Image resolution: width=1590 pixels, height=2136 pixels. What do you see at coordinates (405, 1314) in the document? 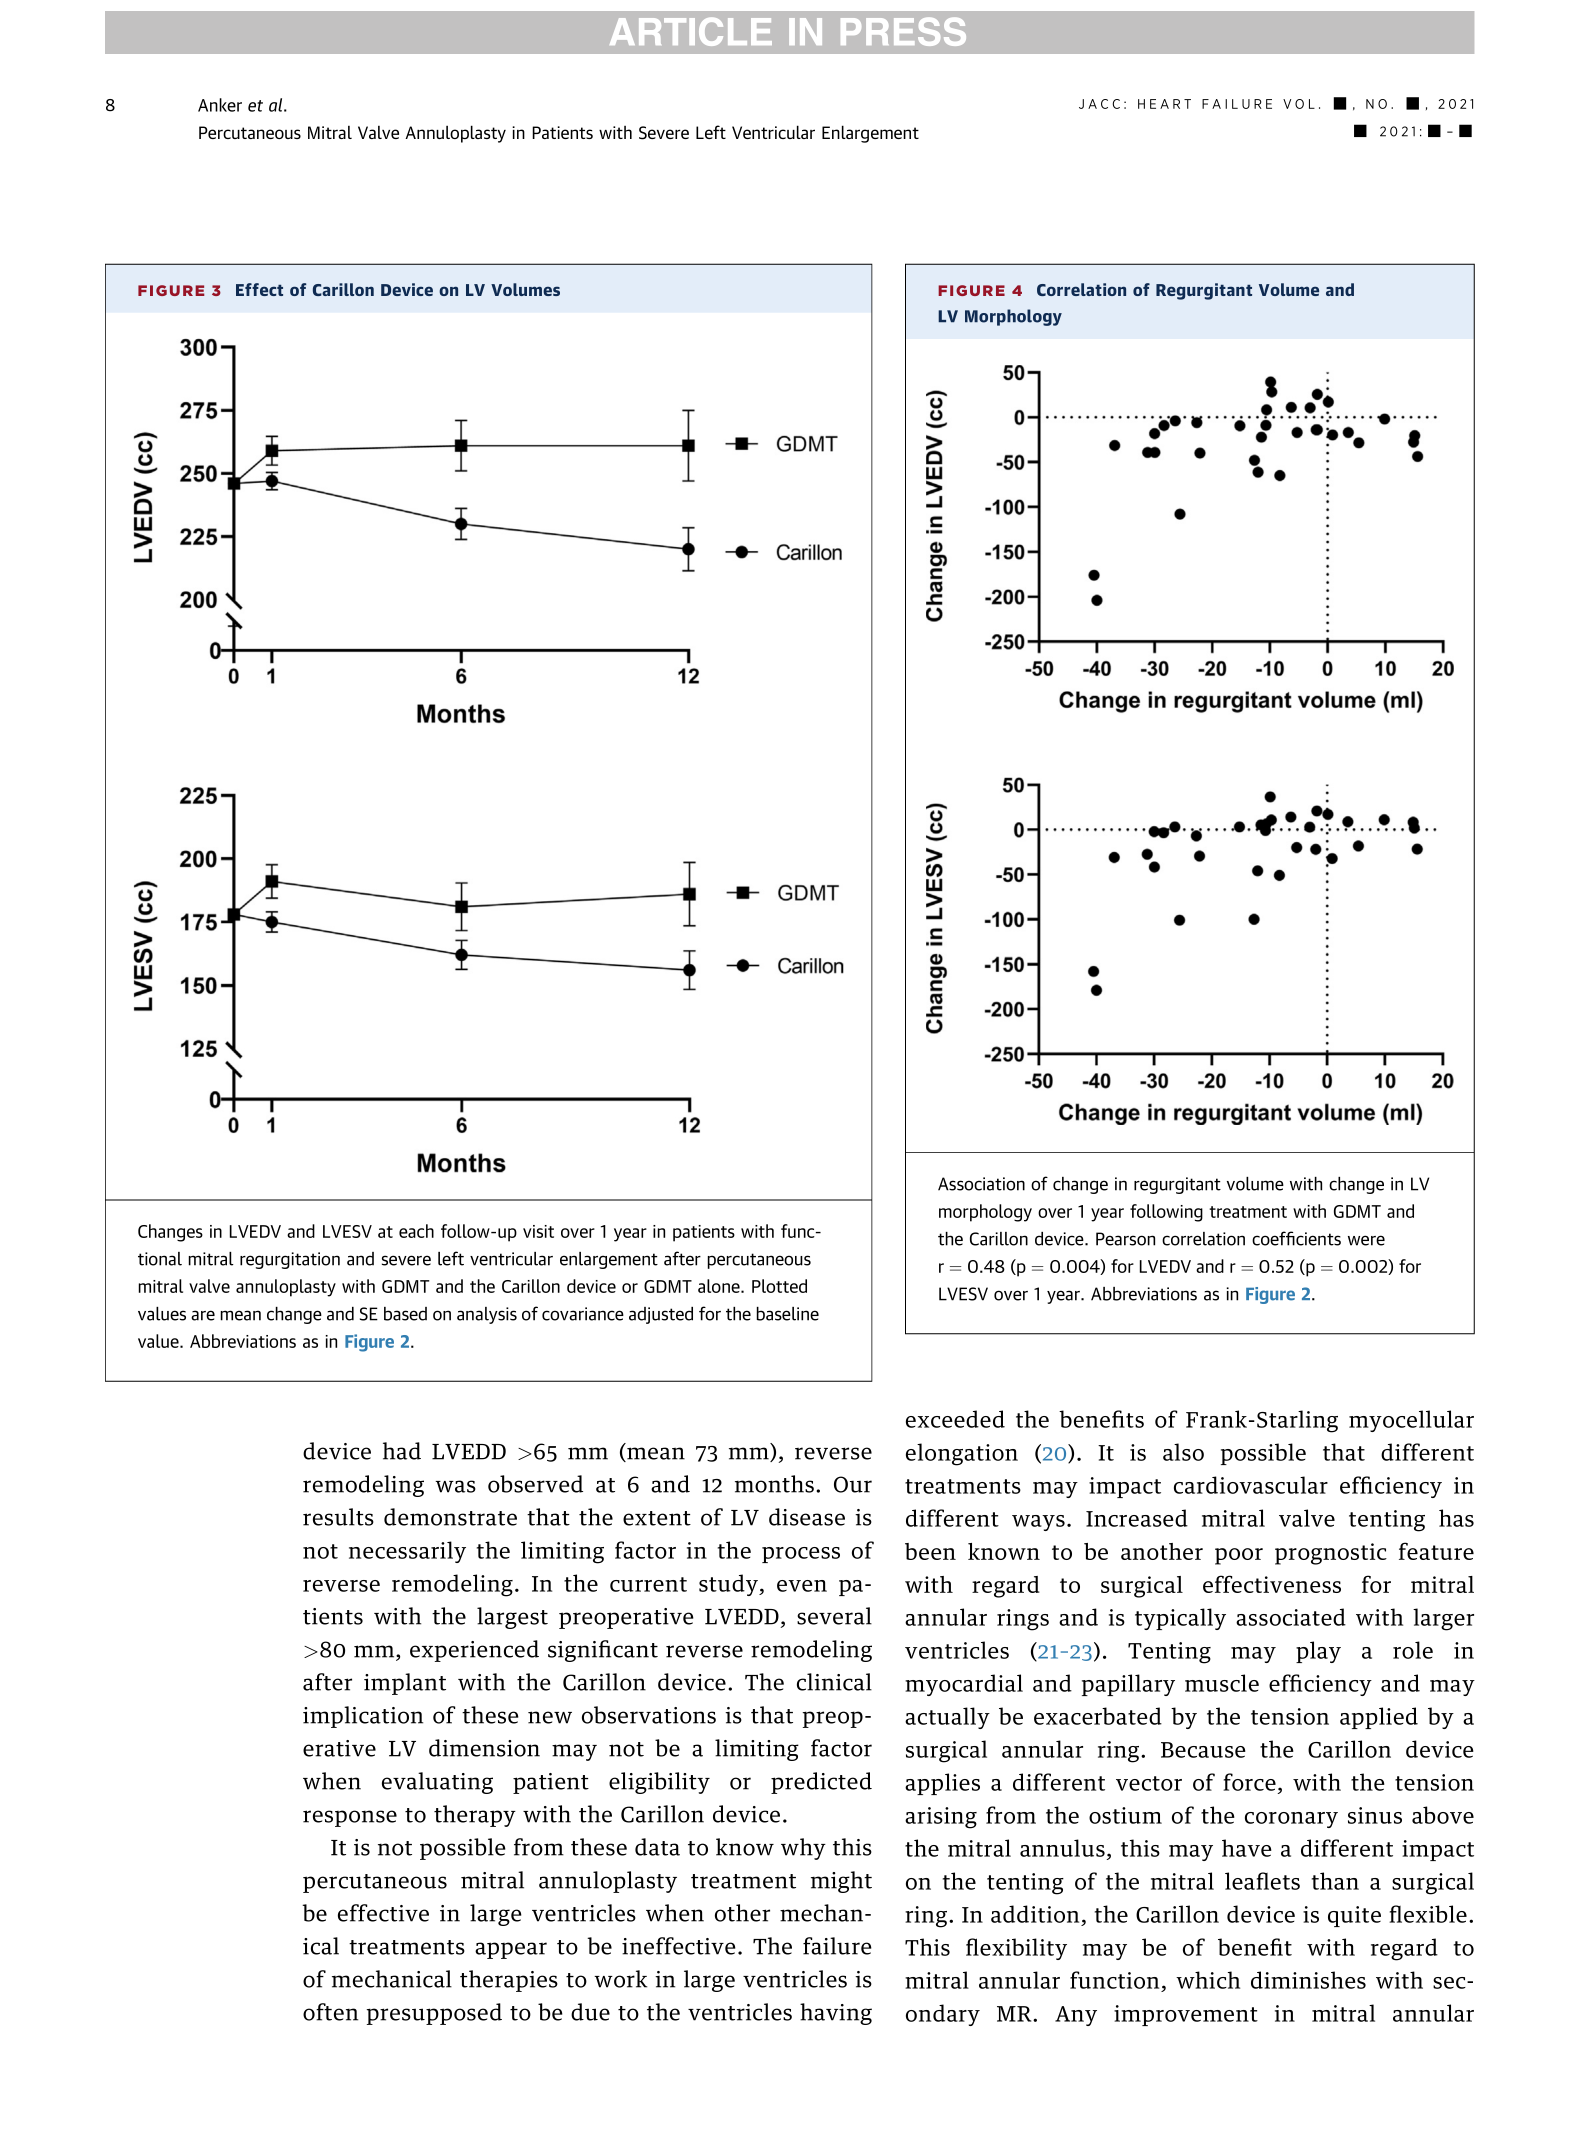
I see `based` at bounding box center [405, 1314].
